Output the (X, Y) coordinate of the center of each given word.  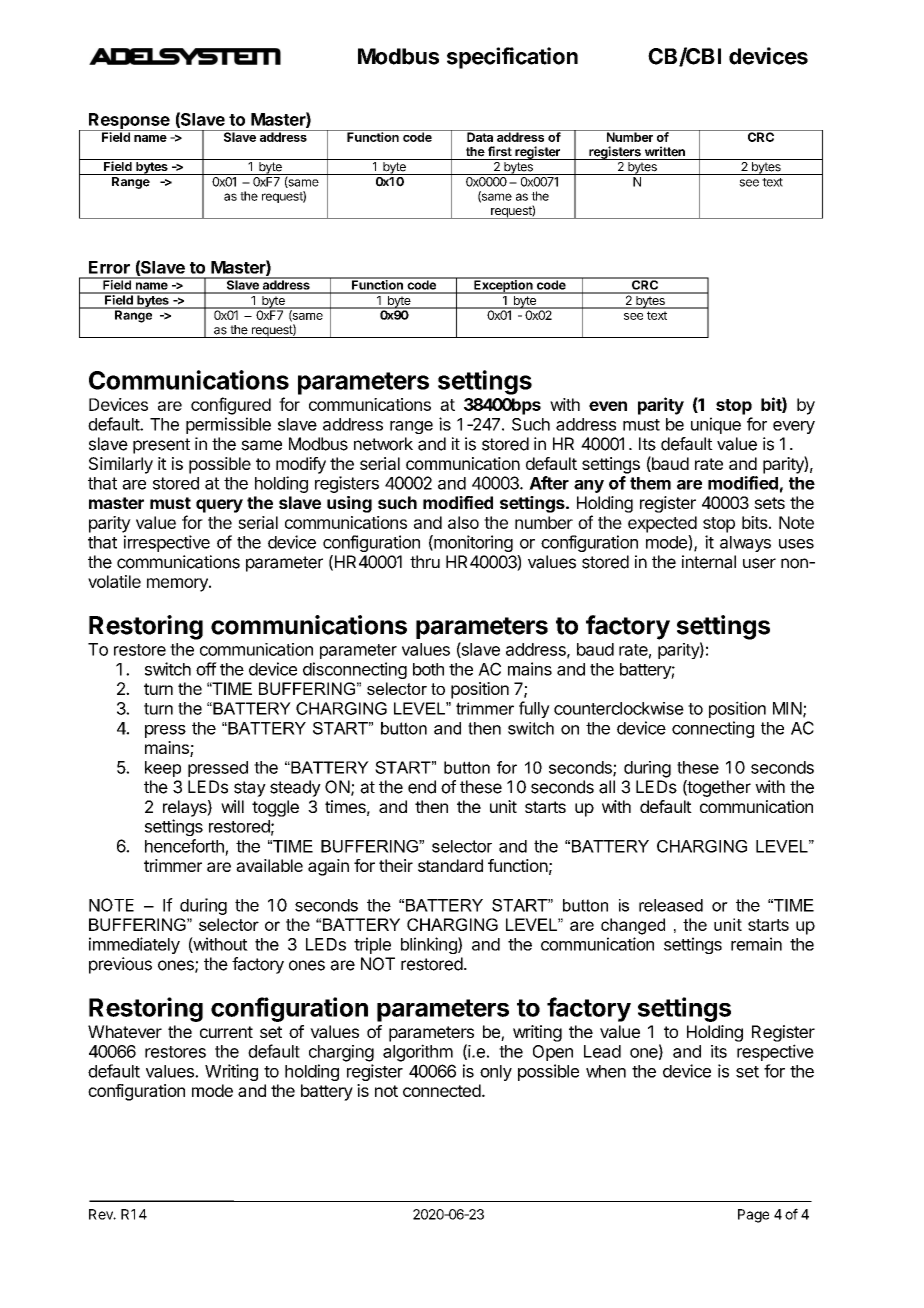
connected (442, 1090)
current (226, 1032)
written (665, 151)
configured (231, 406)
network (383, 444)
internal (709, 562)
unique (716, 425)
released (671, 905)
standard (450, 865)
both (428, 669)
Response (129, 122)
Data (480, 136)
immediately (134, 945)
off (206, 669)
